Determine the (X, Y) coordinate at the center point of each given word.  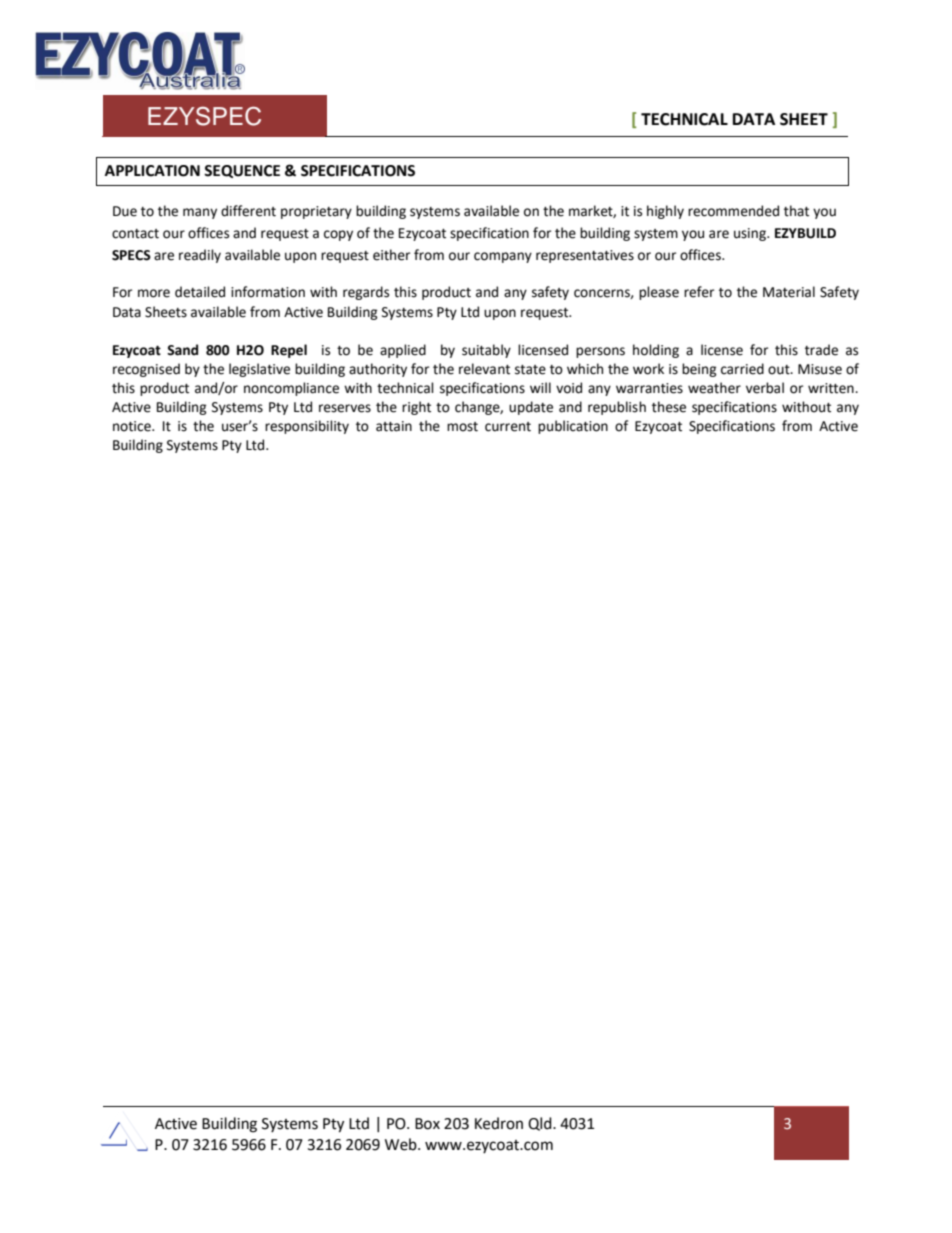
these (669, 407)
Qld (541, 1124)
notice (133, 426)
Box (427, 1124)
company (503, 257)
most (462, 427)
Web (402, 1144)
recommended (733, 211)
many (200, 213)
